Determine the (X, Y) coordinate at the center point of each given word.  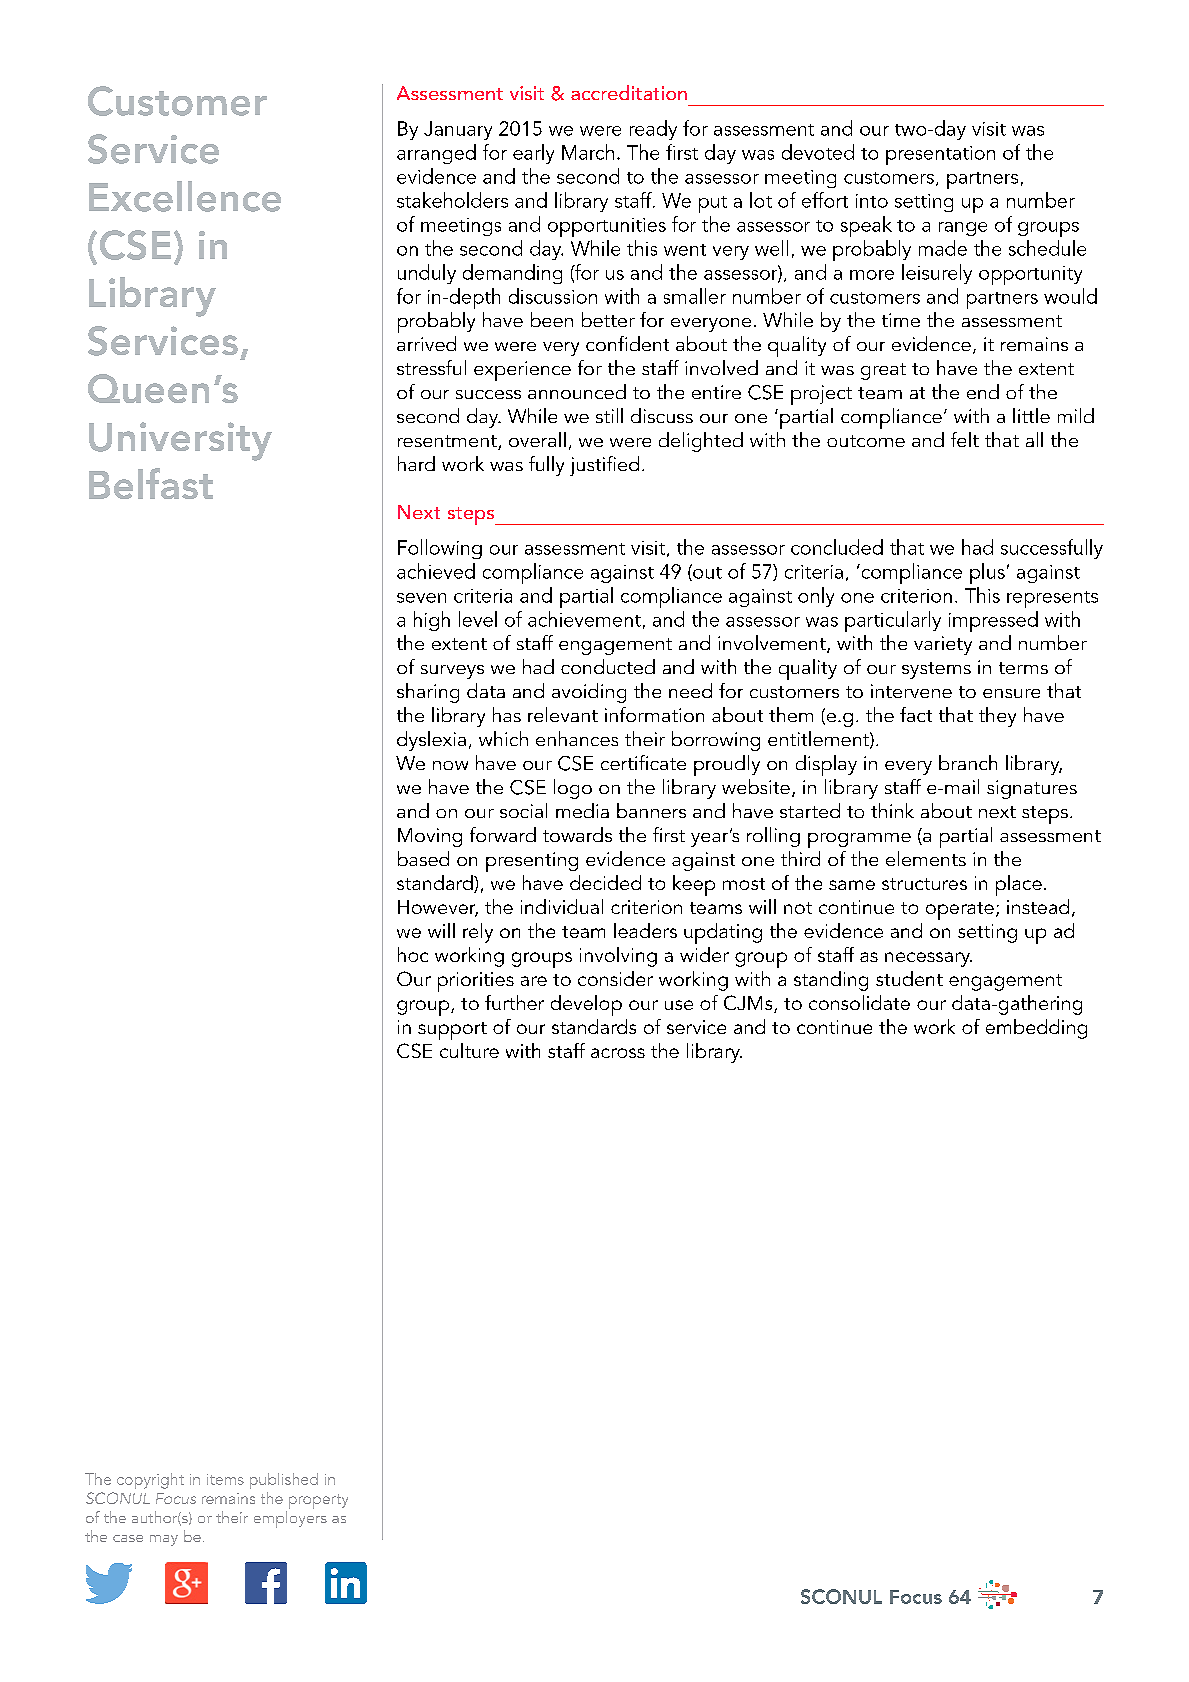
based (423, 858)
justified (604, 466)
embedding (1036, 1029)
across (618, 1053)
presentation (940, 155)
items (225, 1479)
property (318, 1501)
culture (469, 1050)
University (180, 441)
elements (926, 858)
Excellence (185, 196)
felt (965, 439)
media (582, 810)
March (588, 152)
